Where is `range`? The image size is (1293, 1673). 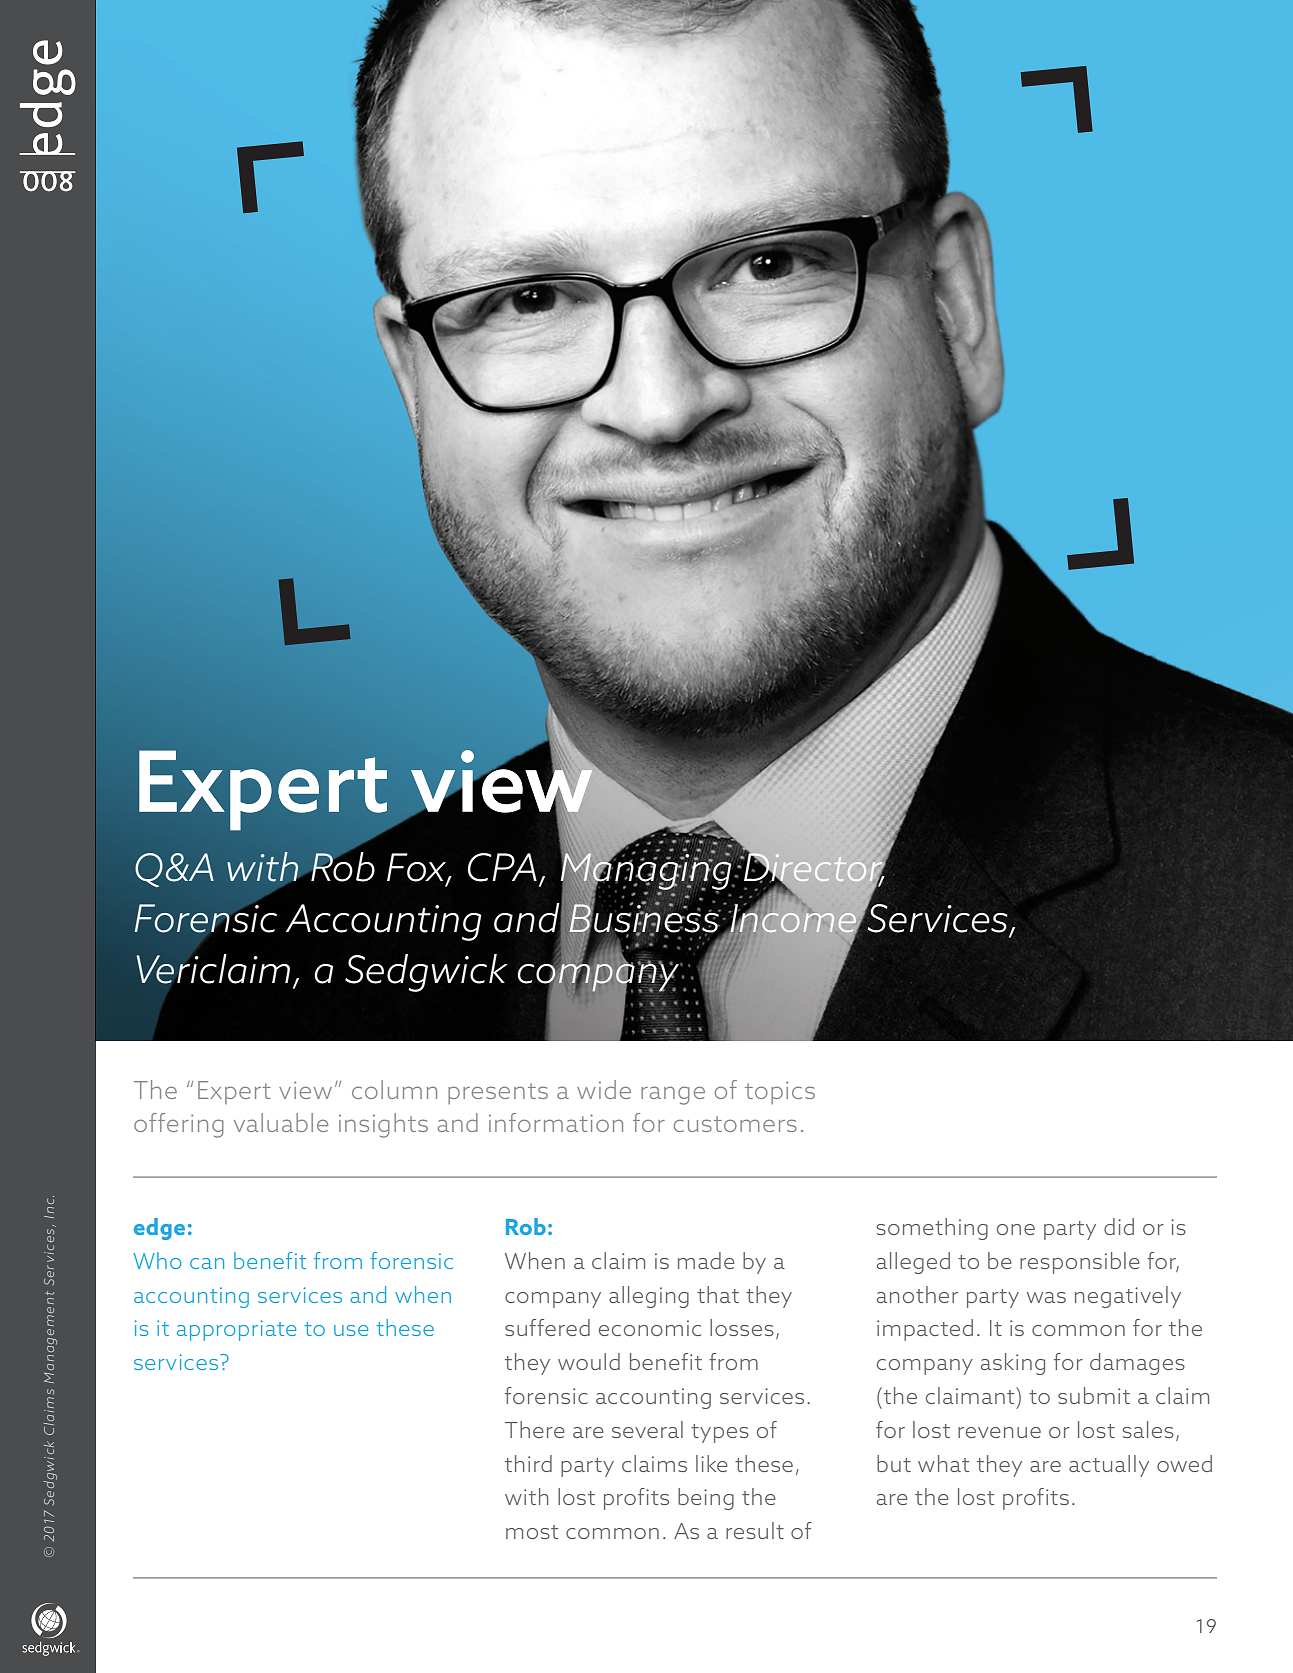
range is located at coordinates (673, 1095).
